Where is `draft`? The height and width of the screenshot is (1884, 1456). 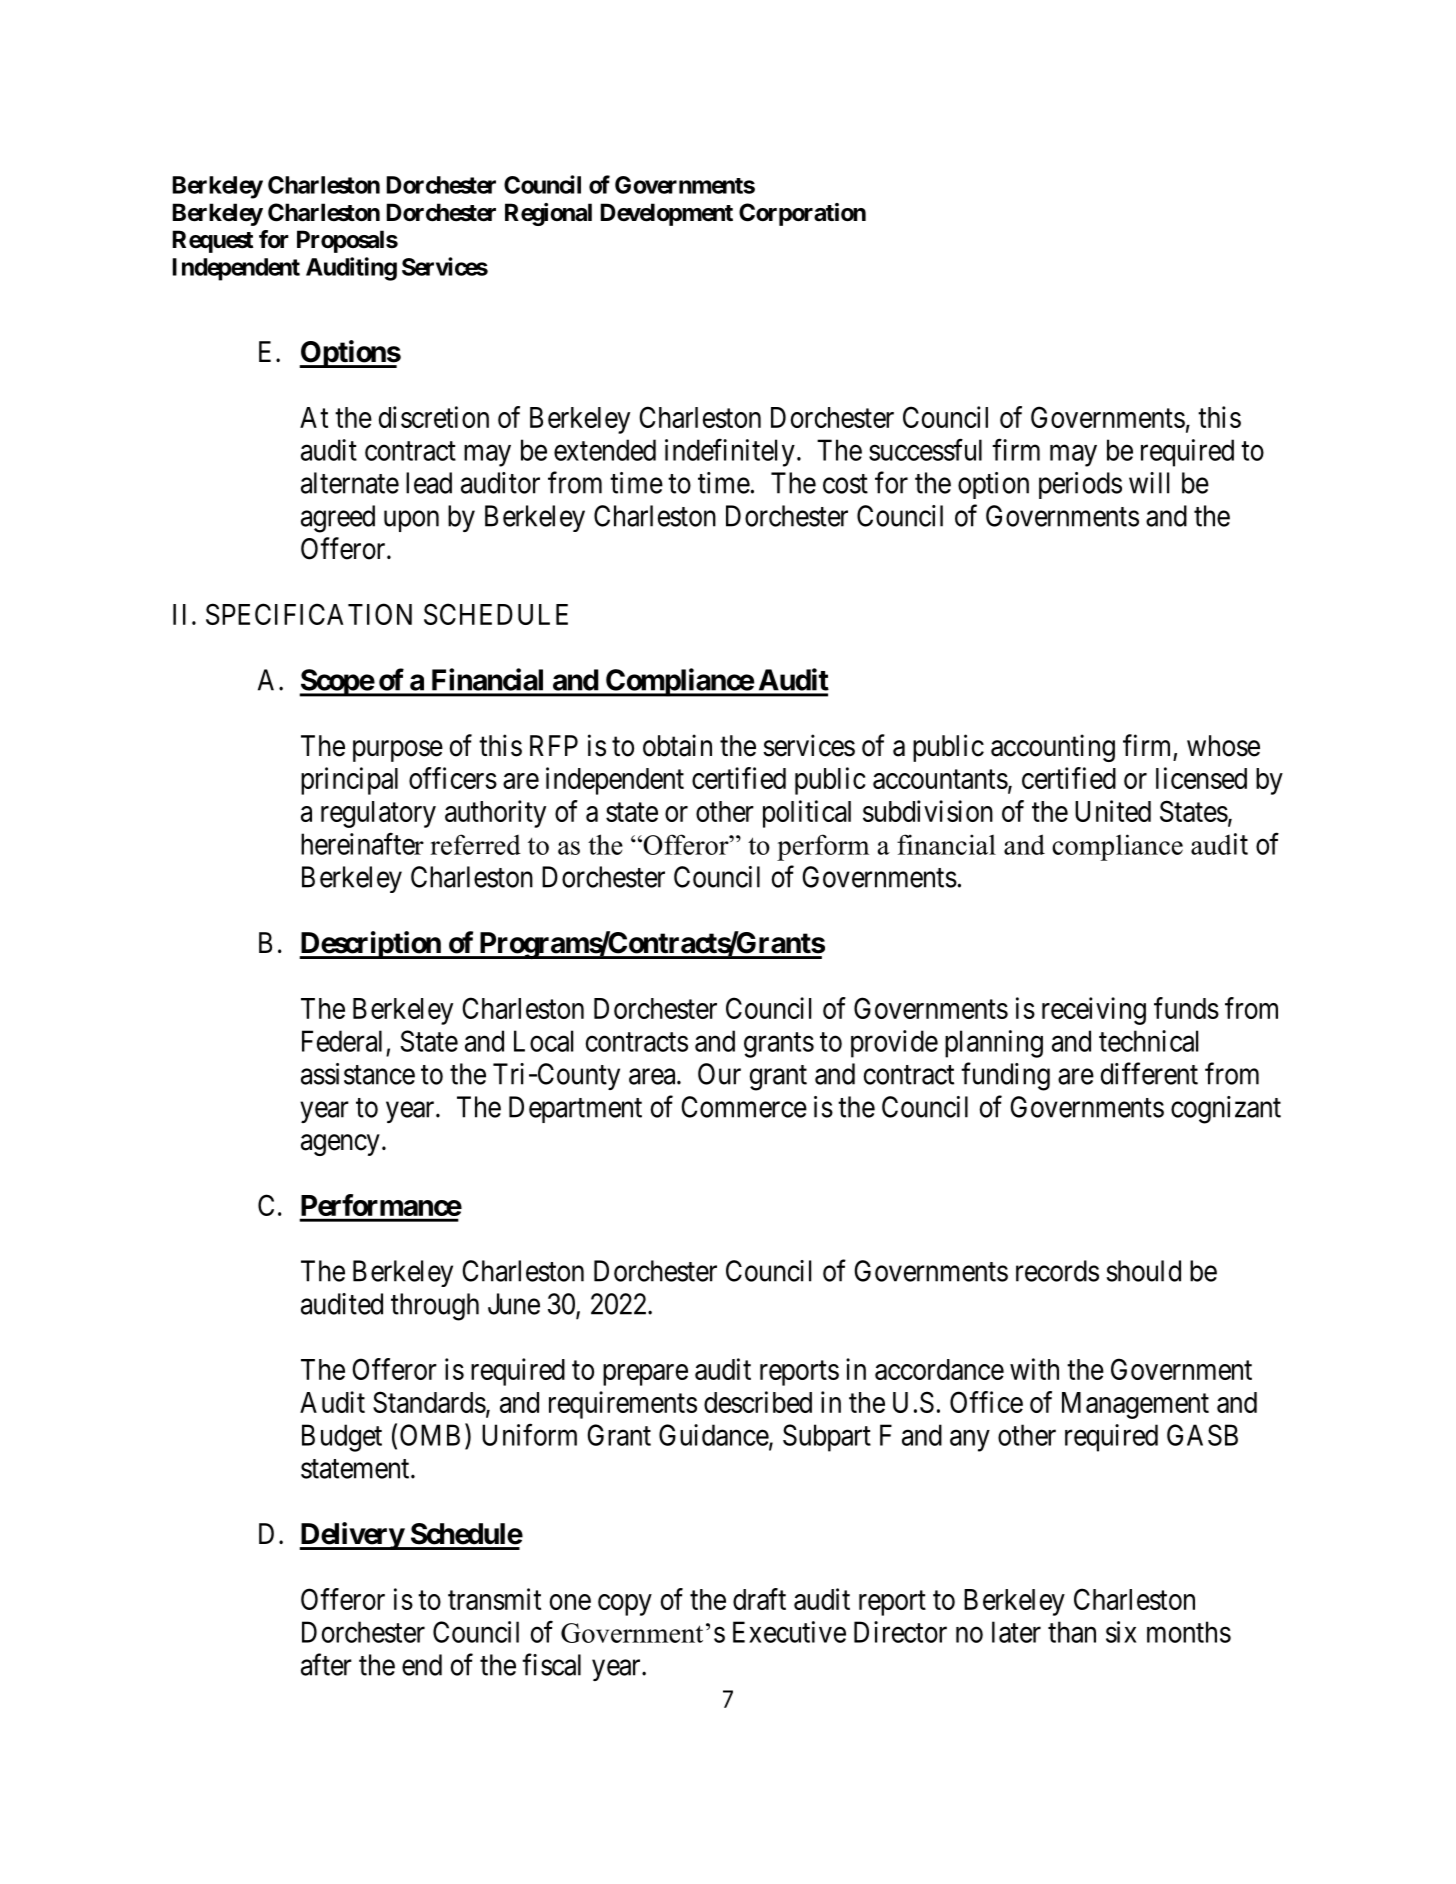 draft is located at coordinates (759, 1599).
